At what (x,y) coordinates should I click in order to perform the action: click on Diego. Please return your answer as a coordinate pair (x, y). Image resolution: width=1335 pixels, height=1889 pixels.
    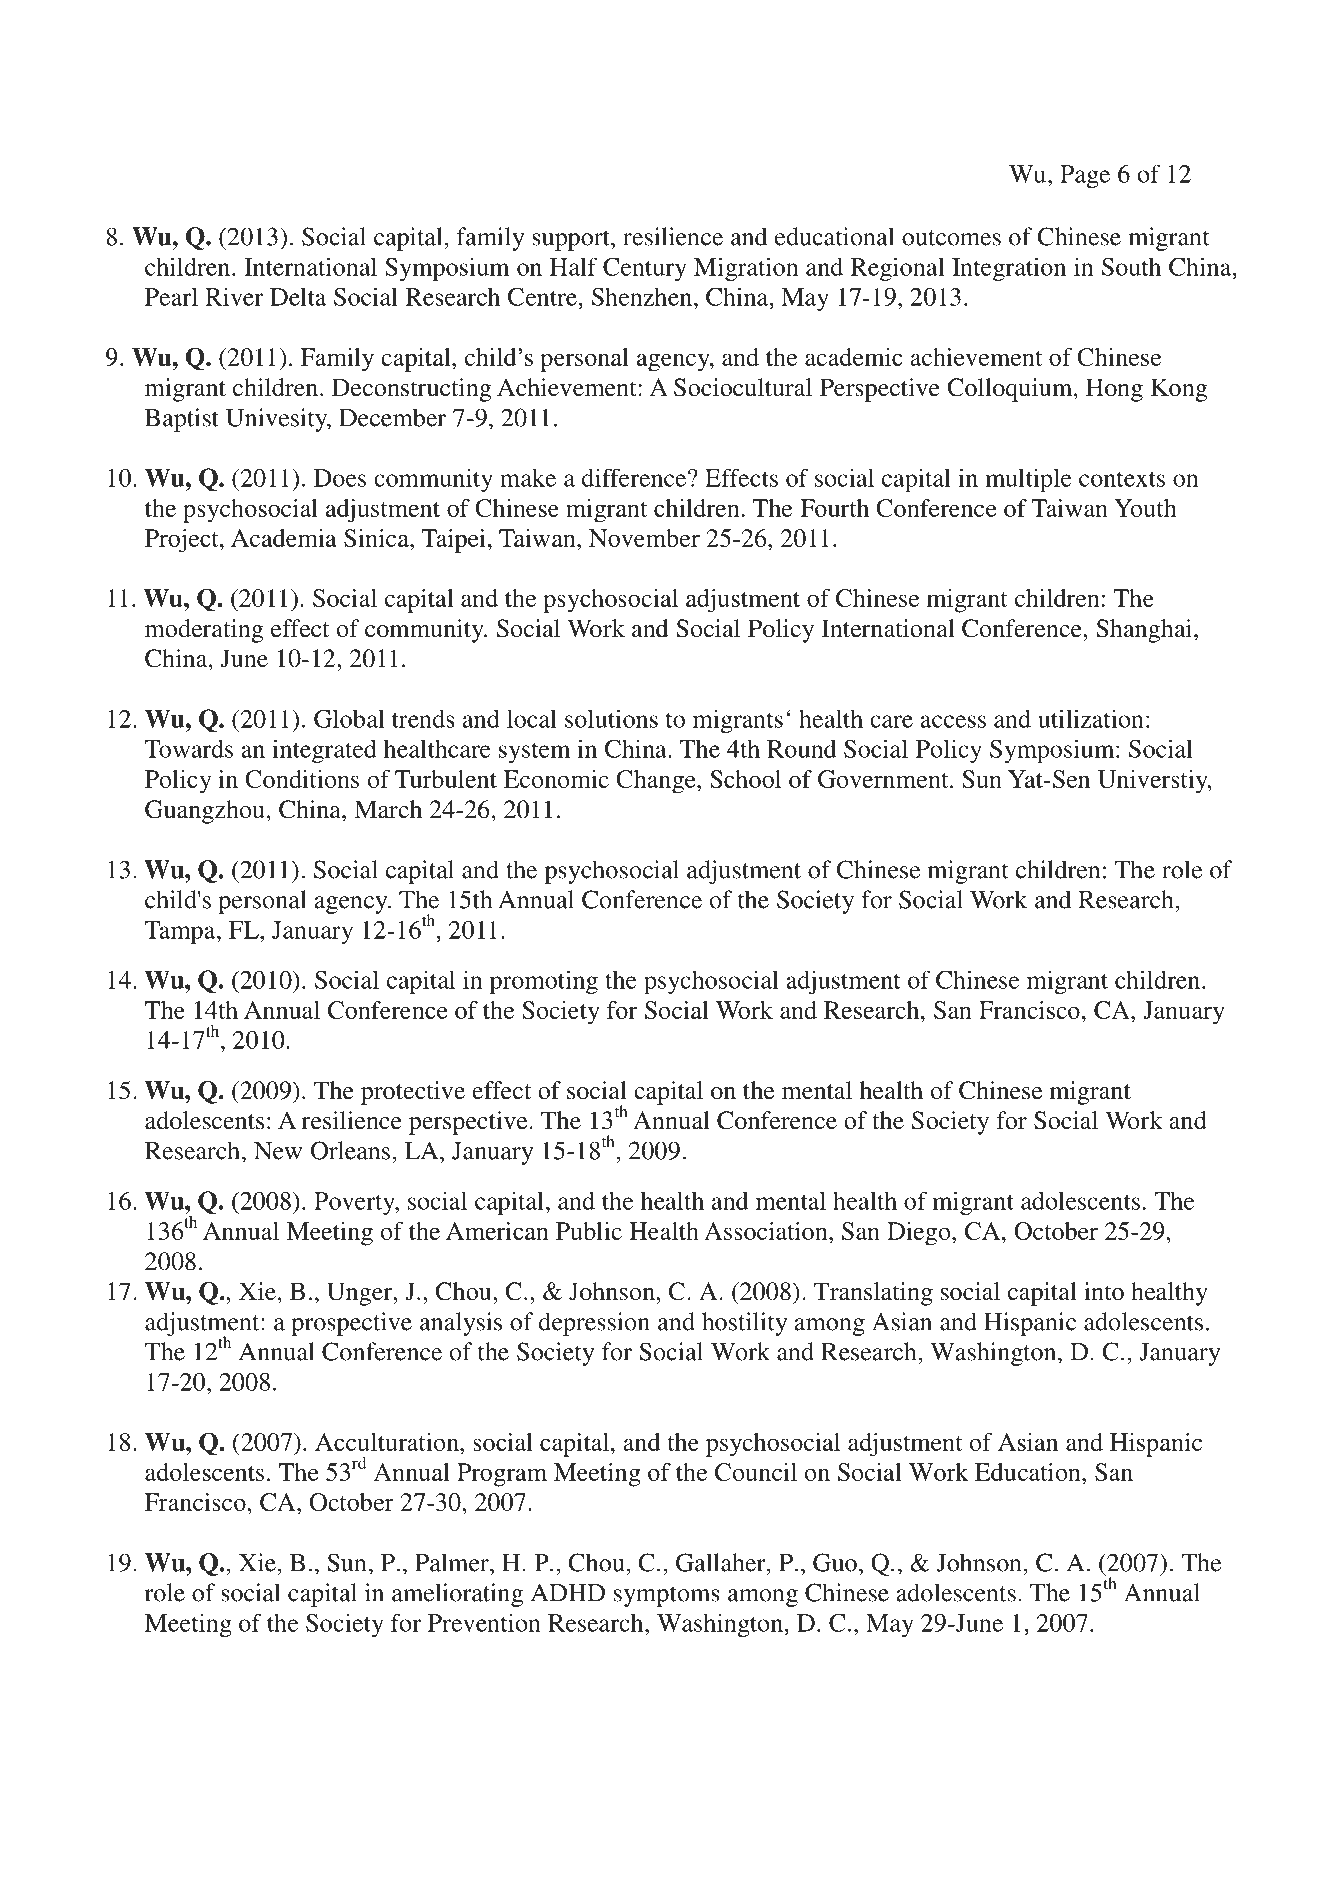
    Looking at the image, I should click on (920, 1234).
